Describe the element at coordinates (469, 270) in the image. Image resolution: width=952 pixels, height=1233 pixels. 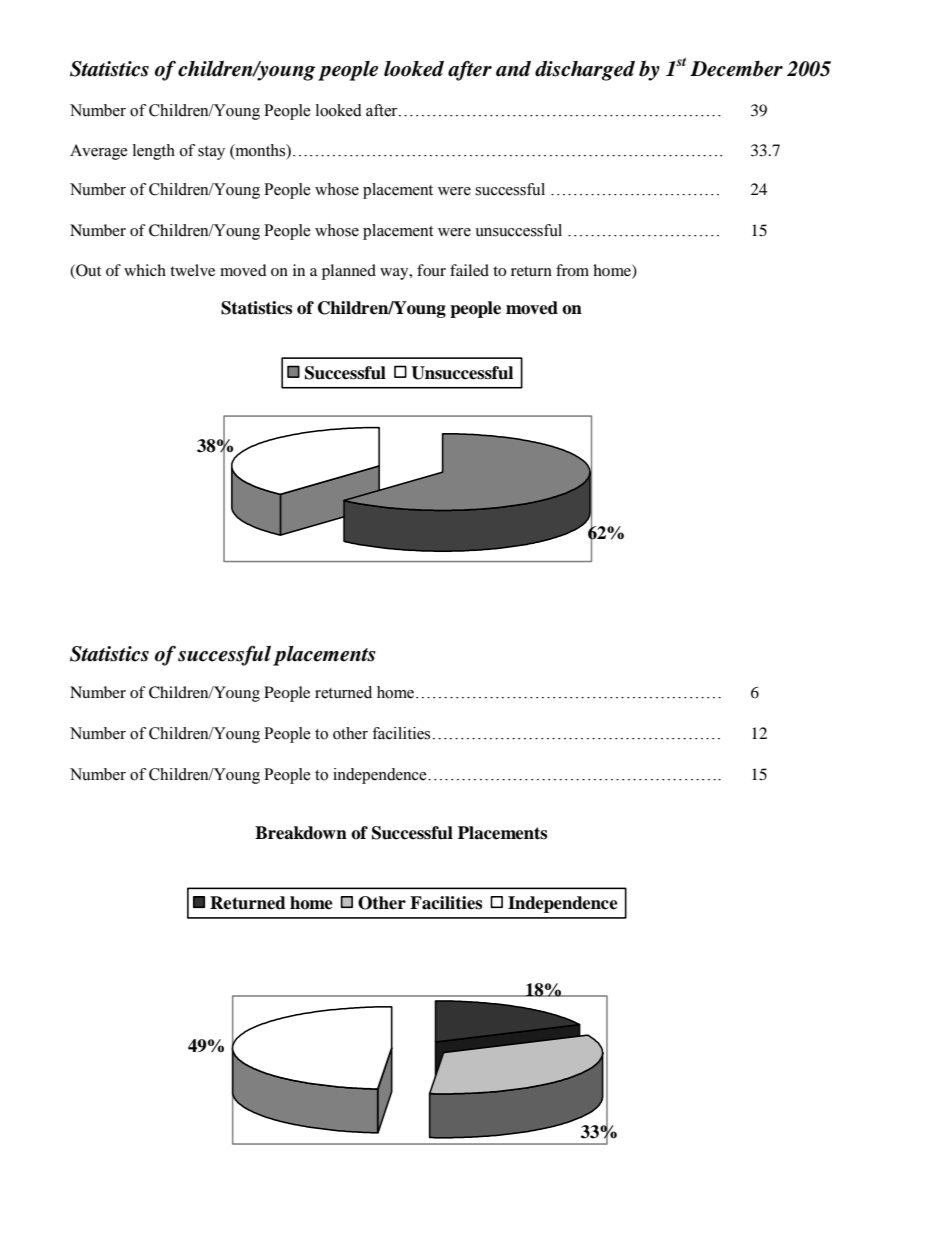
I see `failed` at that location.
